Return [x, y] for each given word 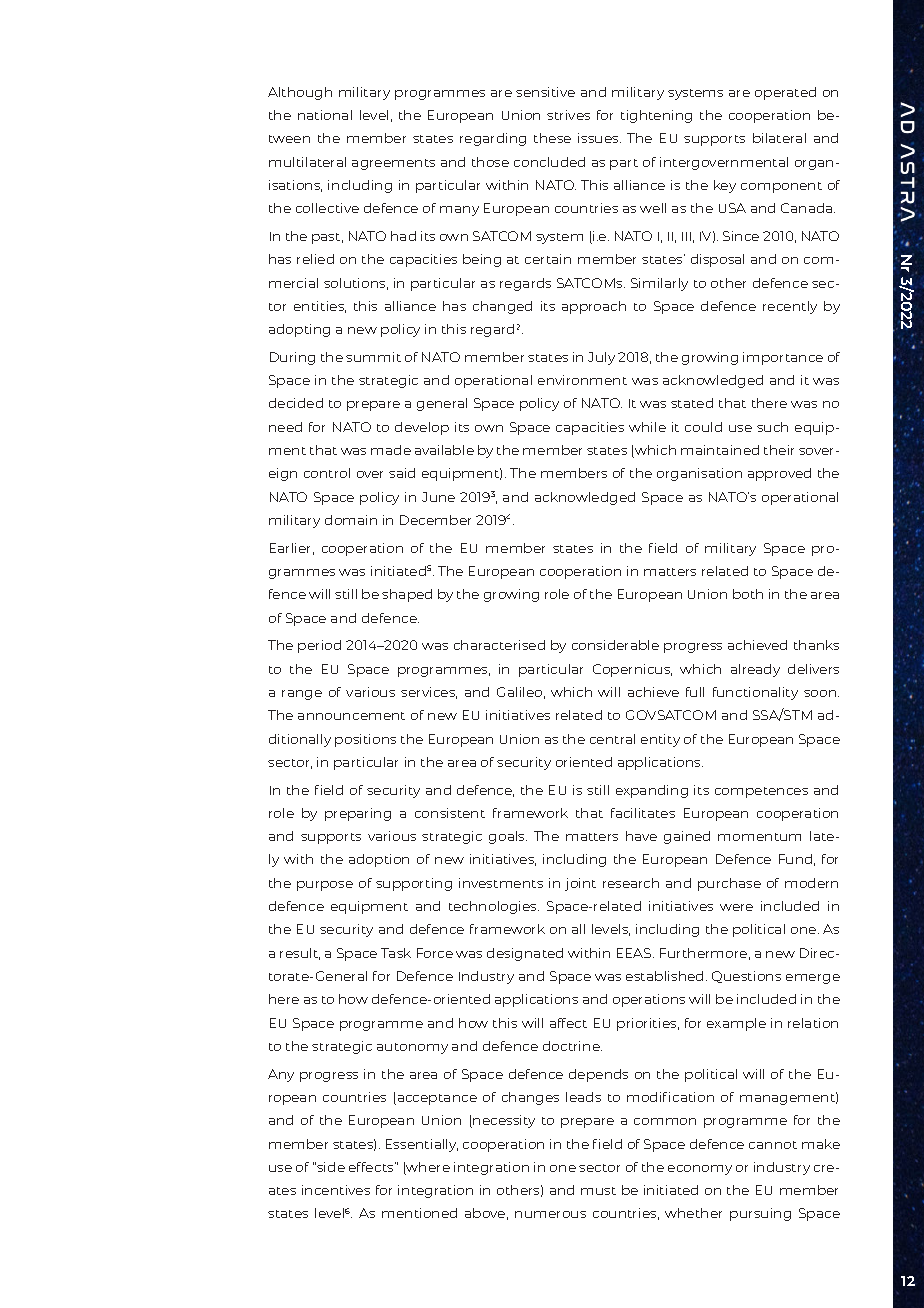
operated [785, 93]
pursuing [760, 1214]
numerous [550, 1214]
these [552, 138]
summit [373, 357]
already [755, 670]
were [736, 907]
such [772, 427]
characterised [499, 645]
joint [580, 884]
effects [372, 1167]
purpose [325, 886]
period [319, 646]
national [325, 115]
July [601, 358]
